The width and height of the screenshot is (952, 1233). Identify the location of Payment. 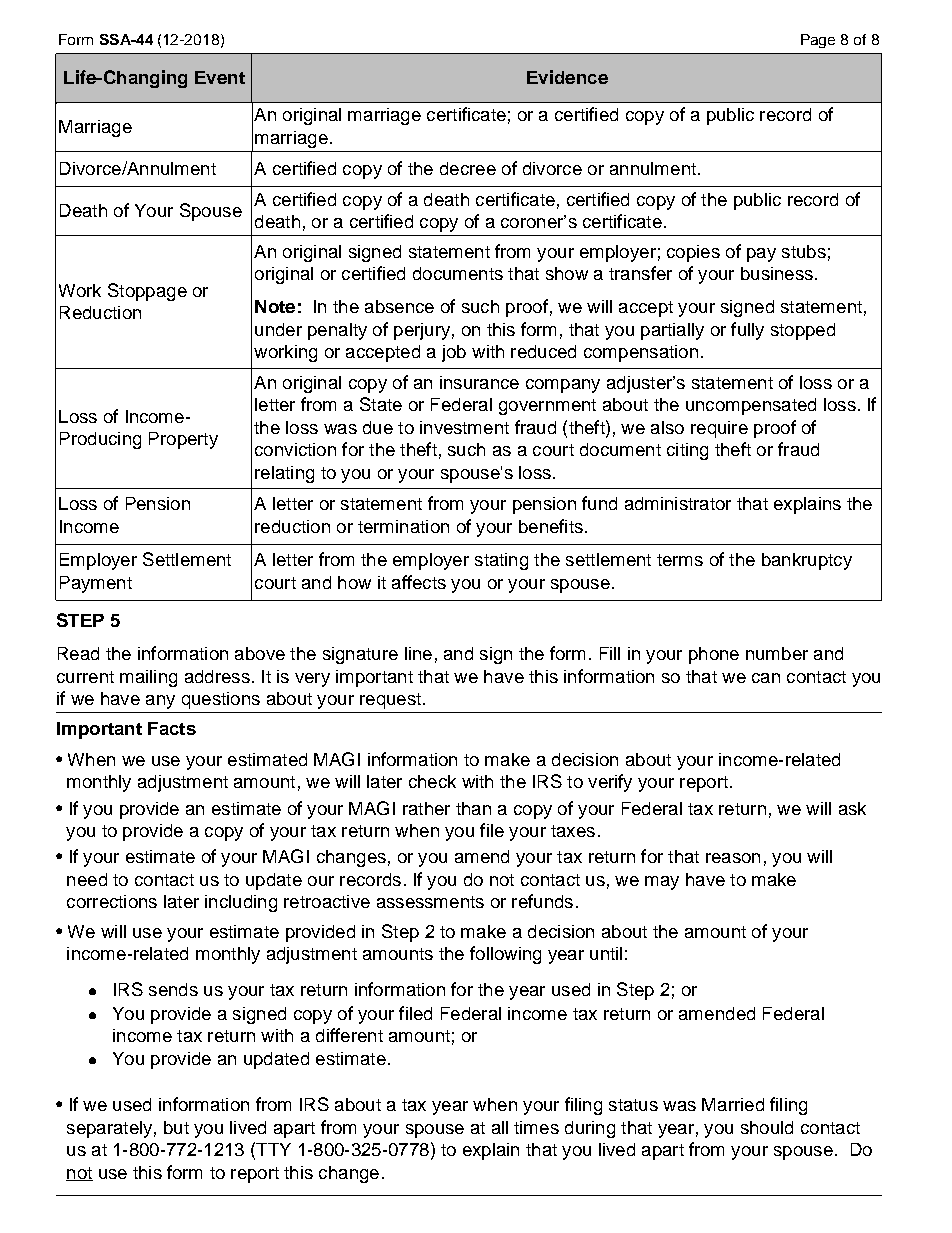
(96, 584).
